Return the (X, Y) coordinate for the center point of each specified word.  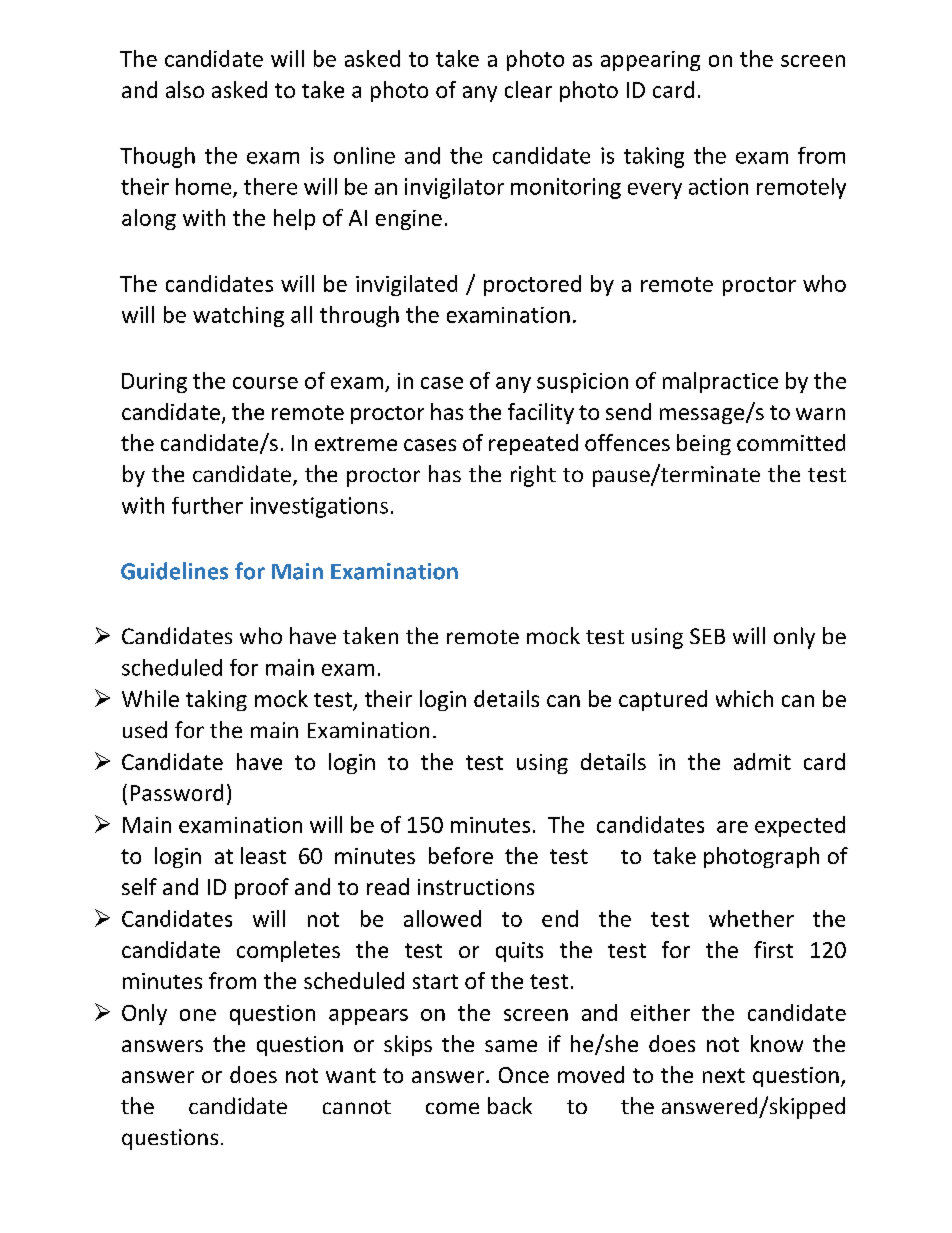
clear (528, 89)
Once (524, 1075)
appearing (650, 61)
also (185, 89)
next (724, 1075)
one (198, 1015)
